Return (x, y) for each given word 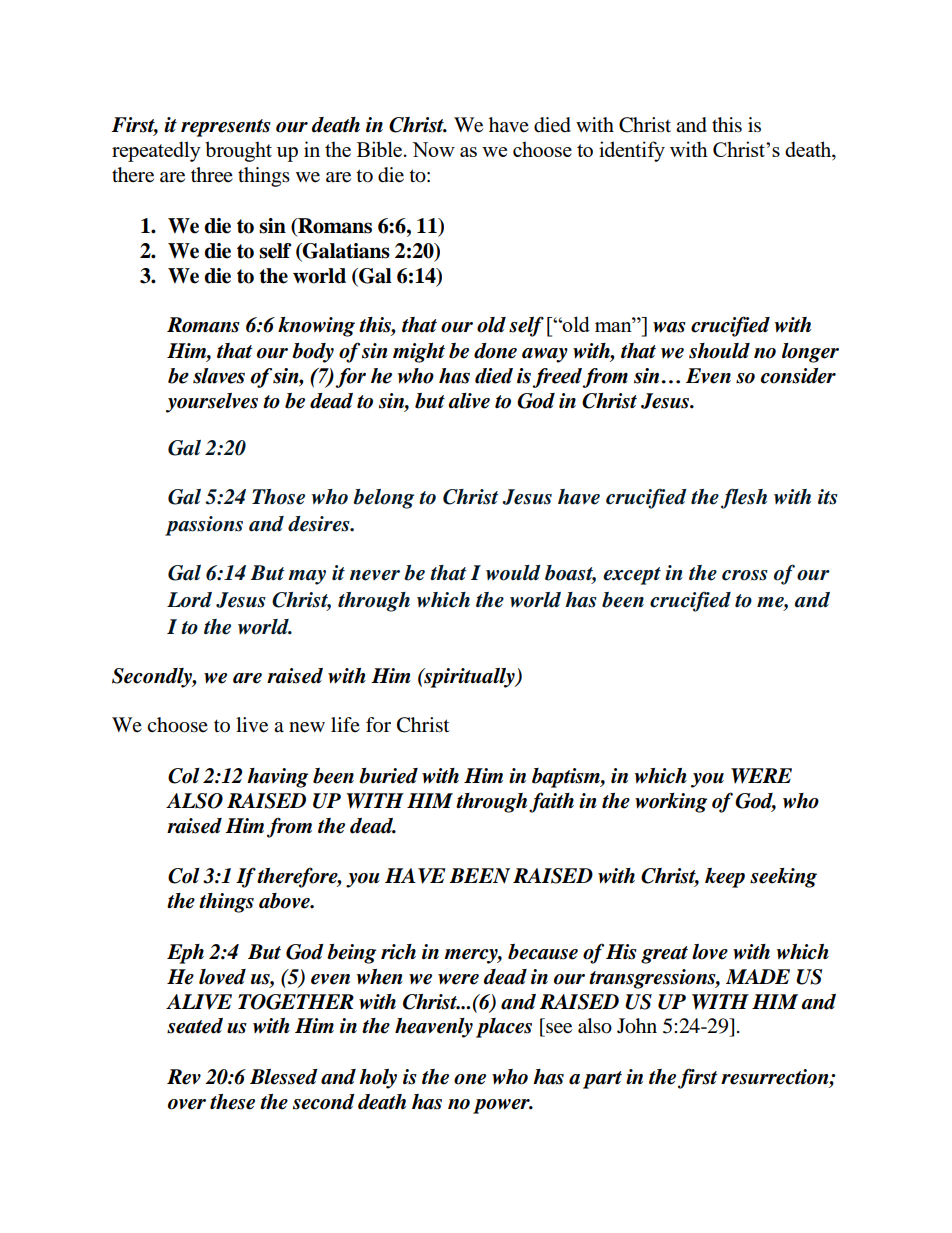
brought (238, 151)
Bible (381, 149)
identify (632, 151)
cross (745, 575)
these (232, 1102)
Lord (189, 600)
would (513, 573)
